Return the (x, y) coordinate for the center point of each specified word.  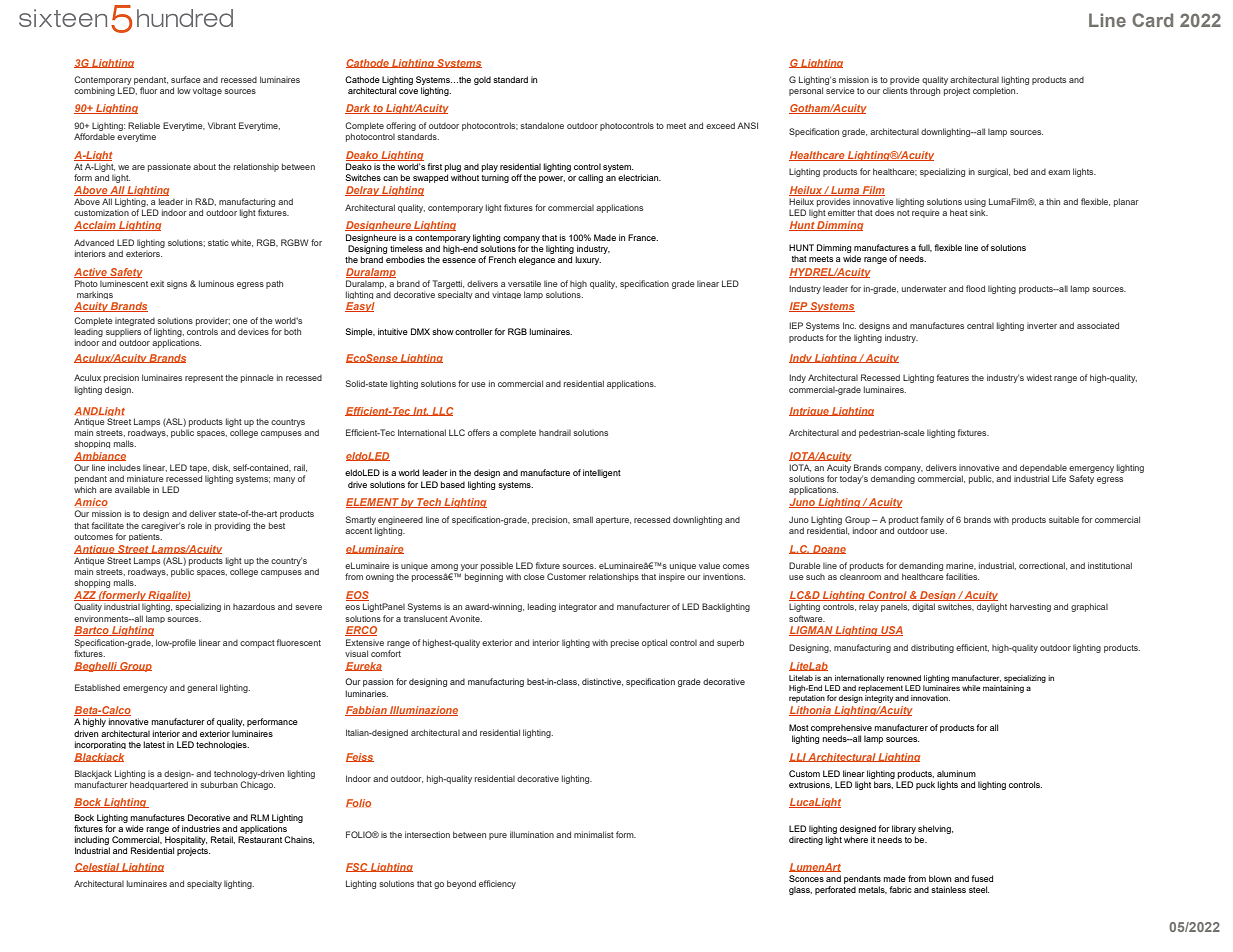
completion (995, 91)
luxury (588, 260)
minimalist (594, 834)
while (971, 688)
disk (221, 468)
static (218, 243)
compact (257, 644)
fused (982, 878)
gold (482, 80)
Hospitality (186, 840)
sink (979, 212)
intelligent (602, 473)
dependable (1043, 468)
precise (625, 644)
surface (186, 79)
